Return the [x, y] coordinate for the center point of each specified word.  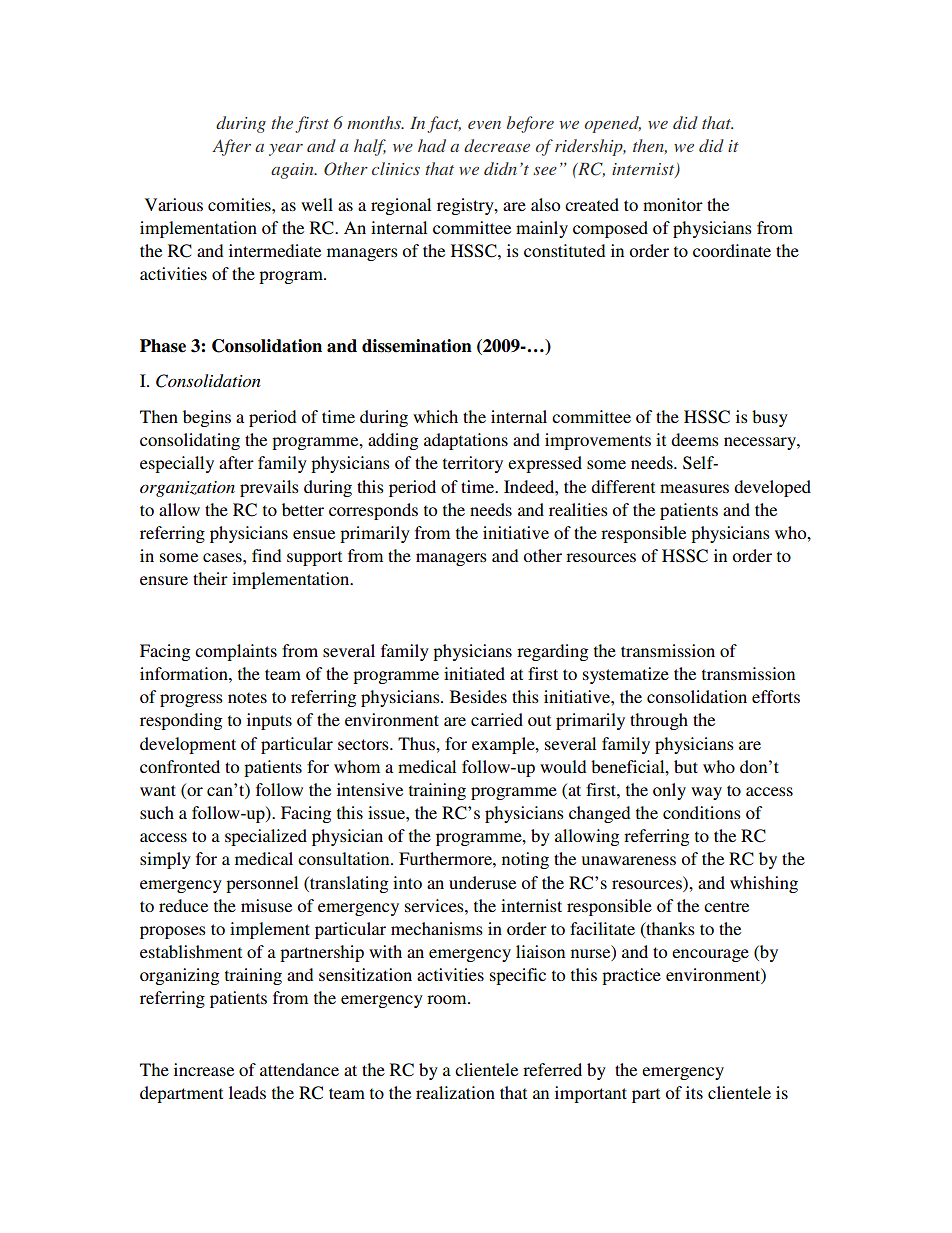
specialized [266, 837]
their [210, 578]
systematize [626, 675]
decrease [497, 145]
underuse [482, 882]
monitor [673, 204]
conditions [702, 812]
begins [207, 418]
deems [695, 439]
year [286, 150]
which [435, 416]
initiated [474, 673]
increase [204, 1069]
